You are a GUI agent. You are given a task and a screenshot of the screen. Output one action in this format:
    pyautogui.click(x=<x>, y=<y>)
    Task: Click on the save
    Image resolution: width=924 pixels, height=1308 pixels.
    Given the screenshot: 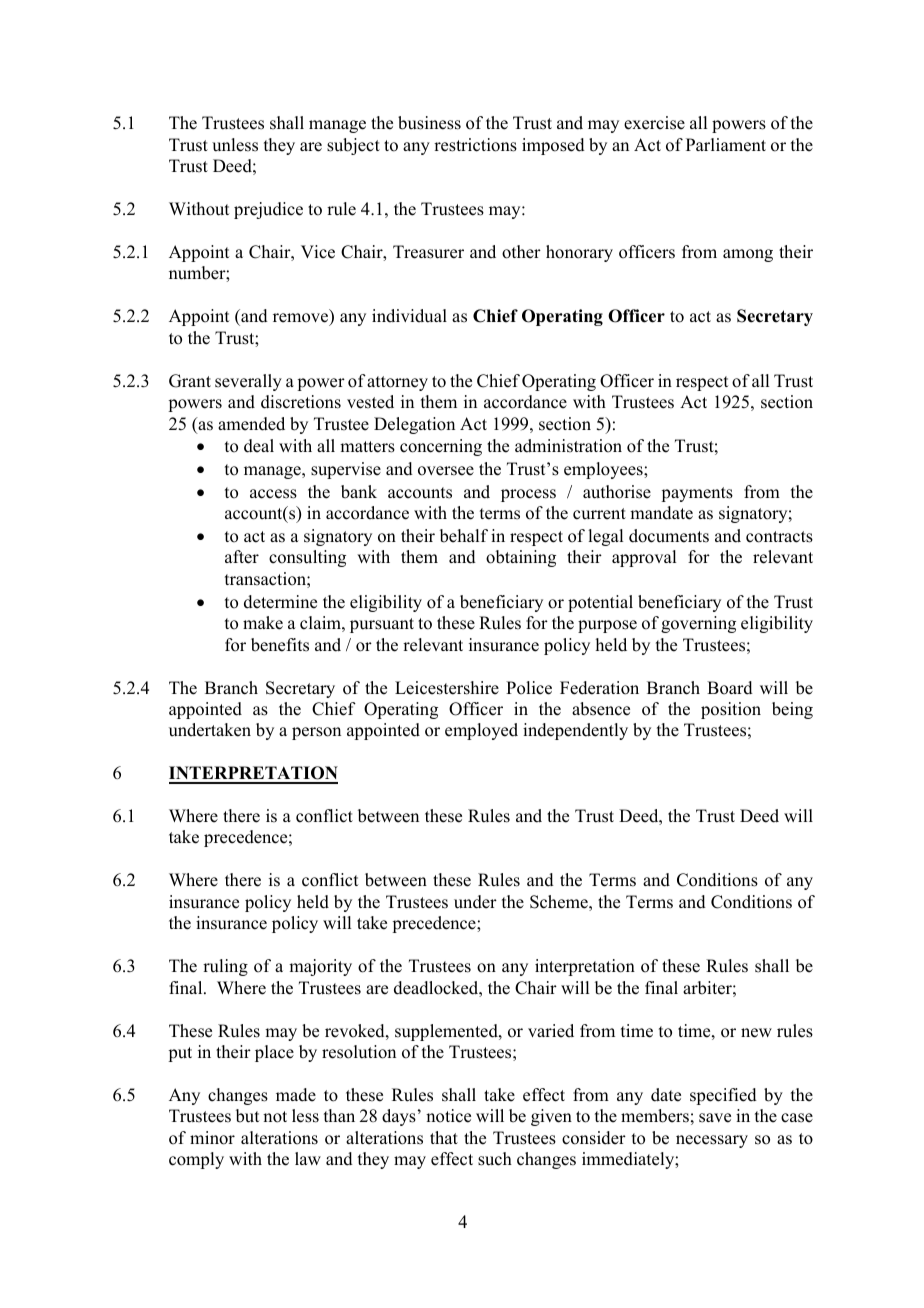 What is the action you would take?
    pyautogui.click(x=715, y=1118)
